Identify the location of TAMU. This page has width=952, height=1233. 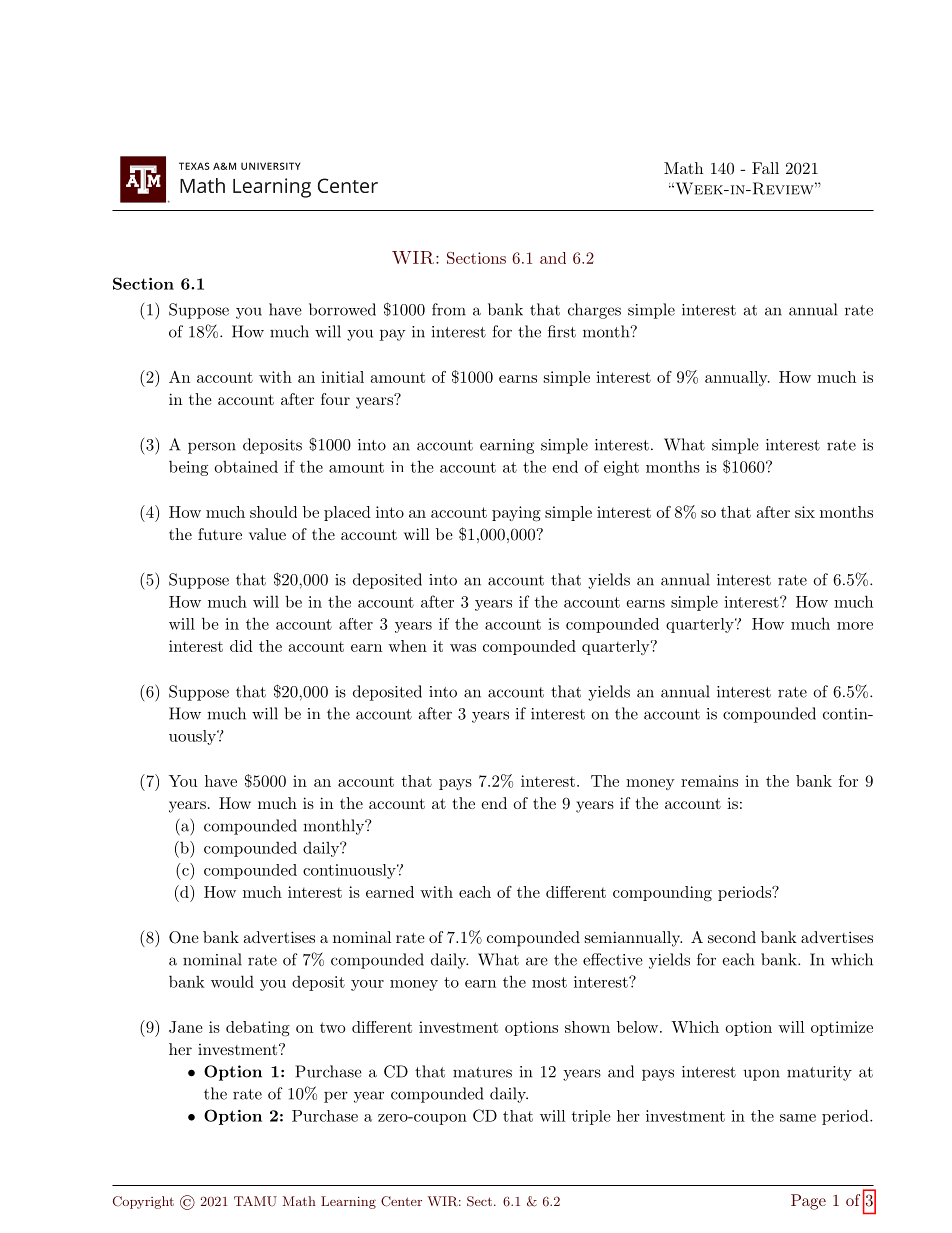
(255, 1201).
